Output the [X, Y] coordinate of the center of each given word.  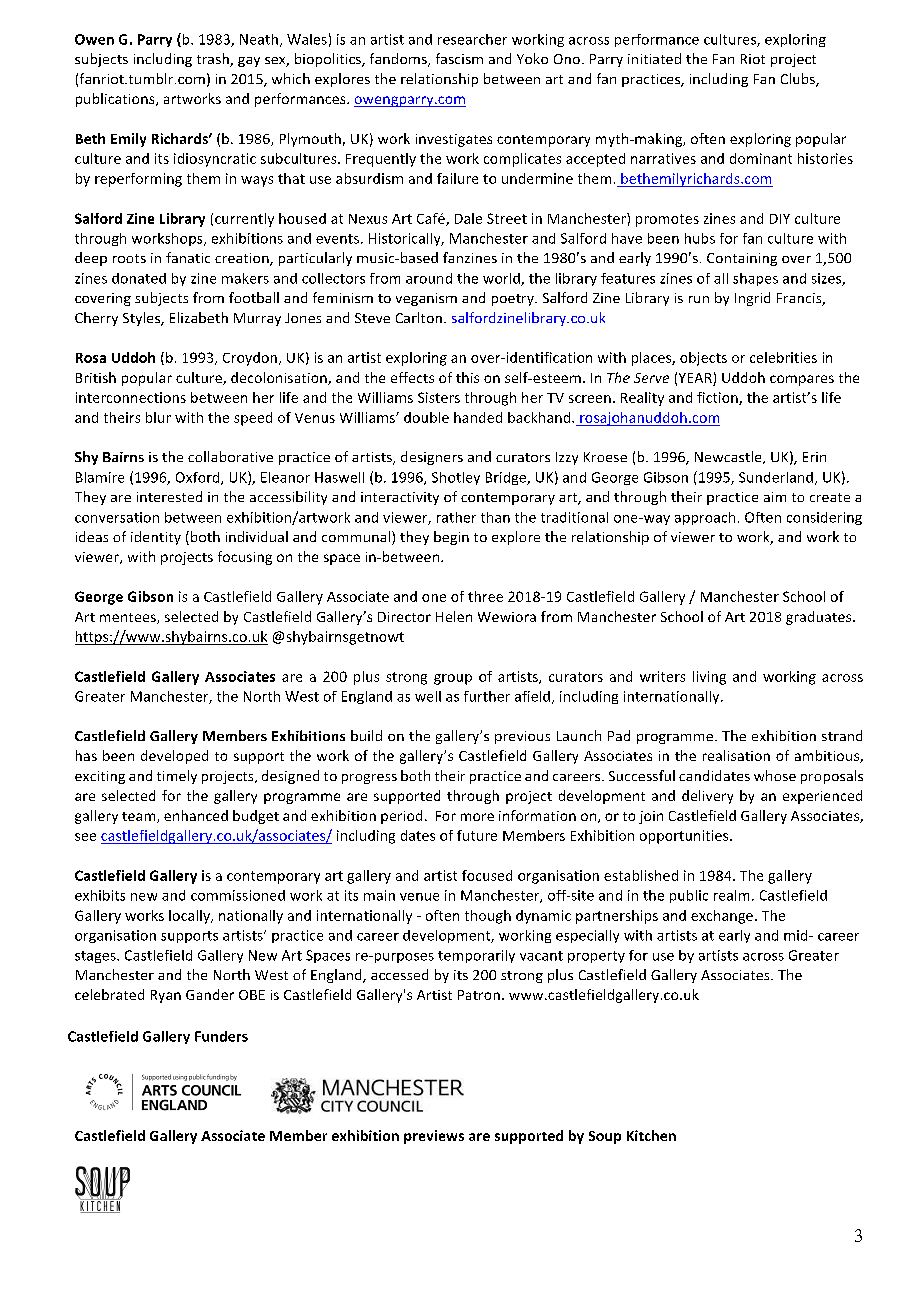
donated [139, 278]
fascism [459, 58]
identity [156, 538]
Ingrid [752, 299]
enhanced [196, 815]
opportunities [685, 837]
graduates [820, 618]
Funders [221, 1036]
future [477, 835]
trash [214, 60]
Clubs [799, 80]
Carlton [419, 317]
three [485, 596]
